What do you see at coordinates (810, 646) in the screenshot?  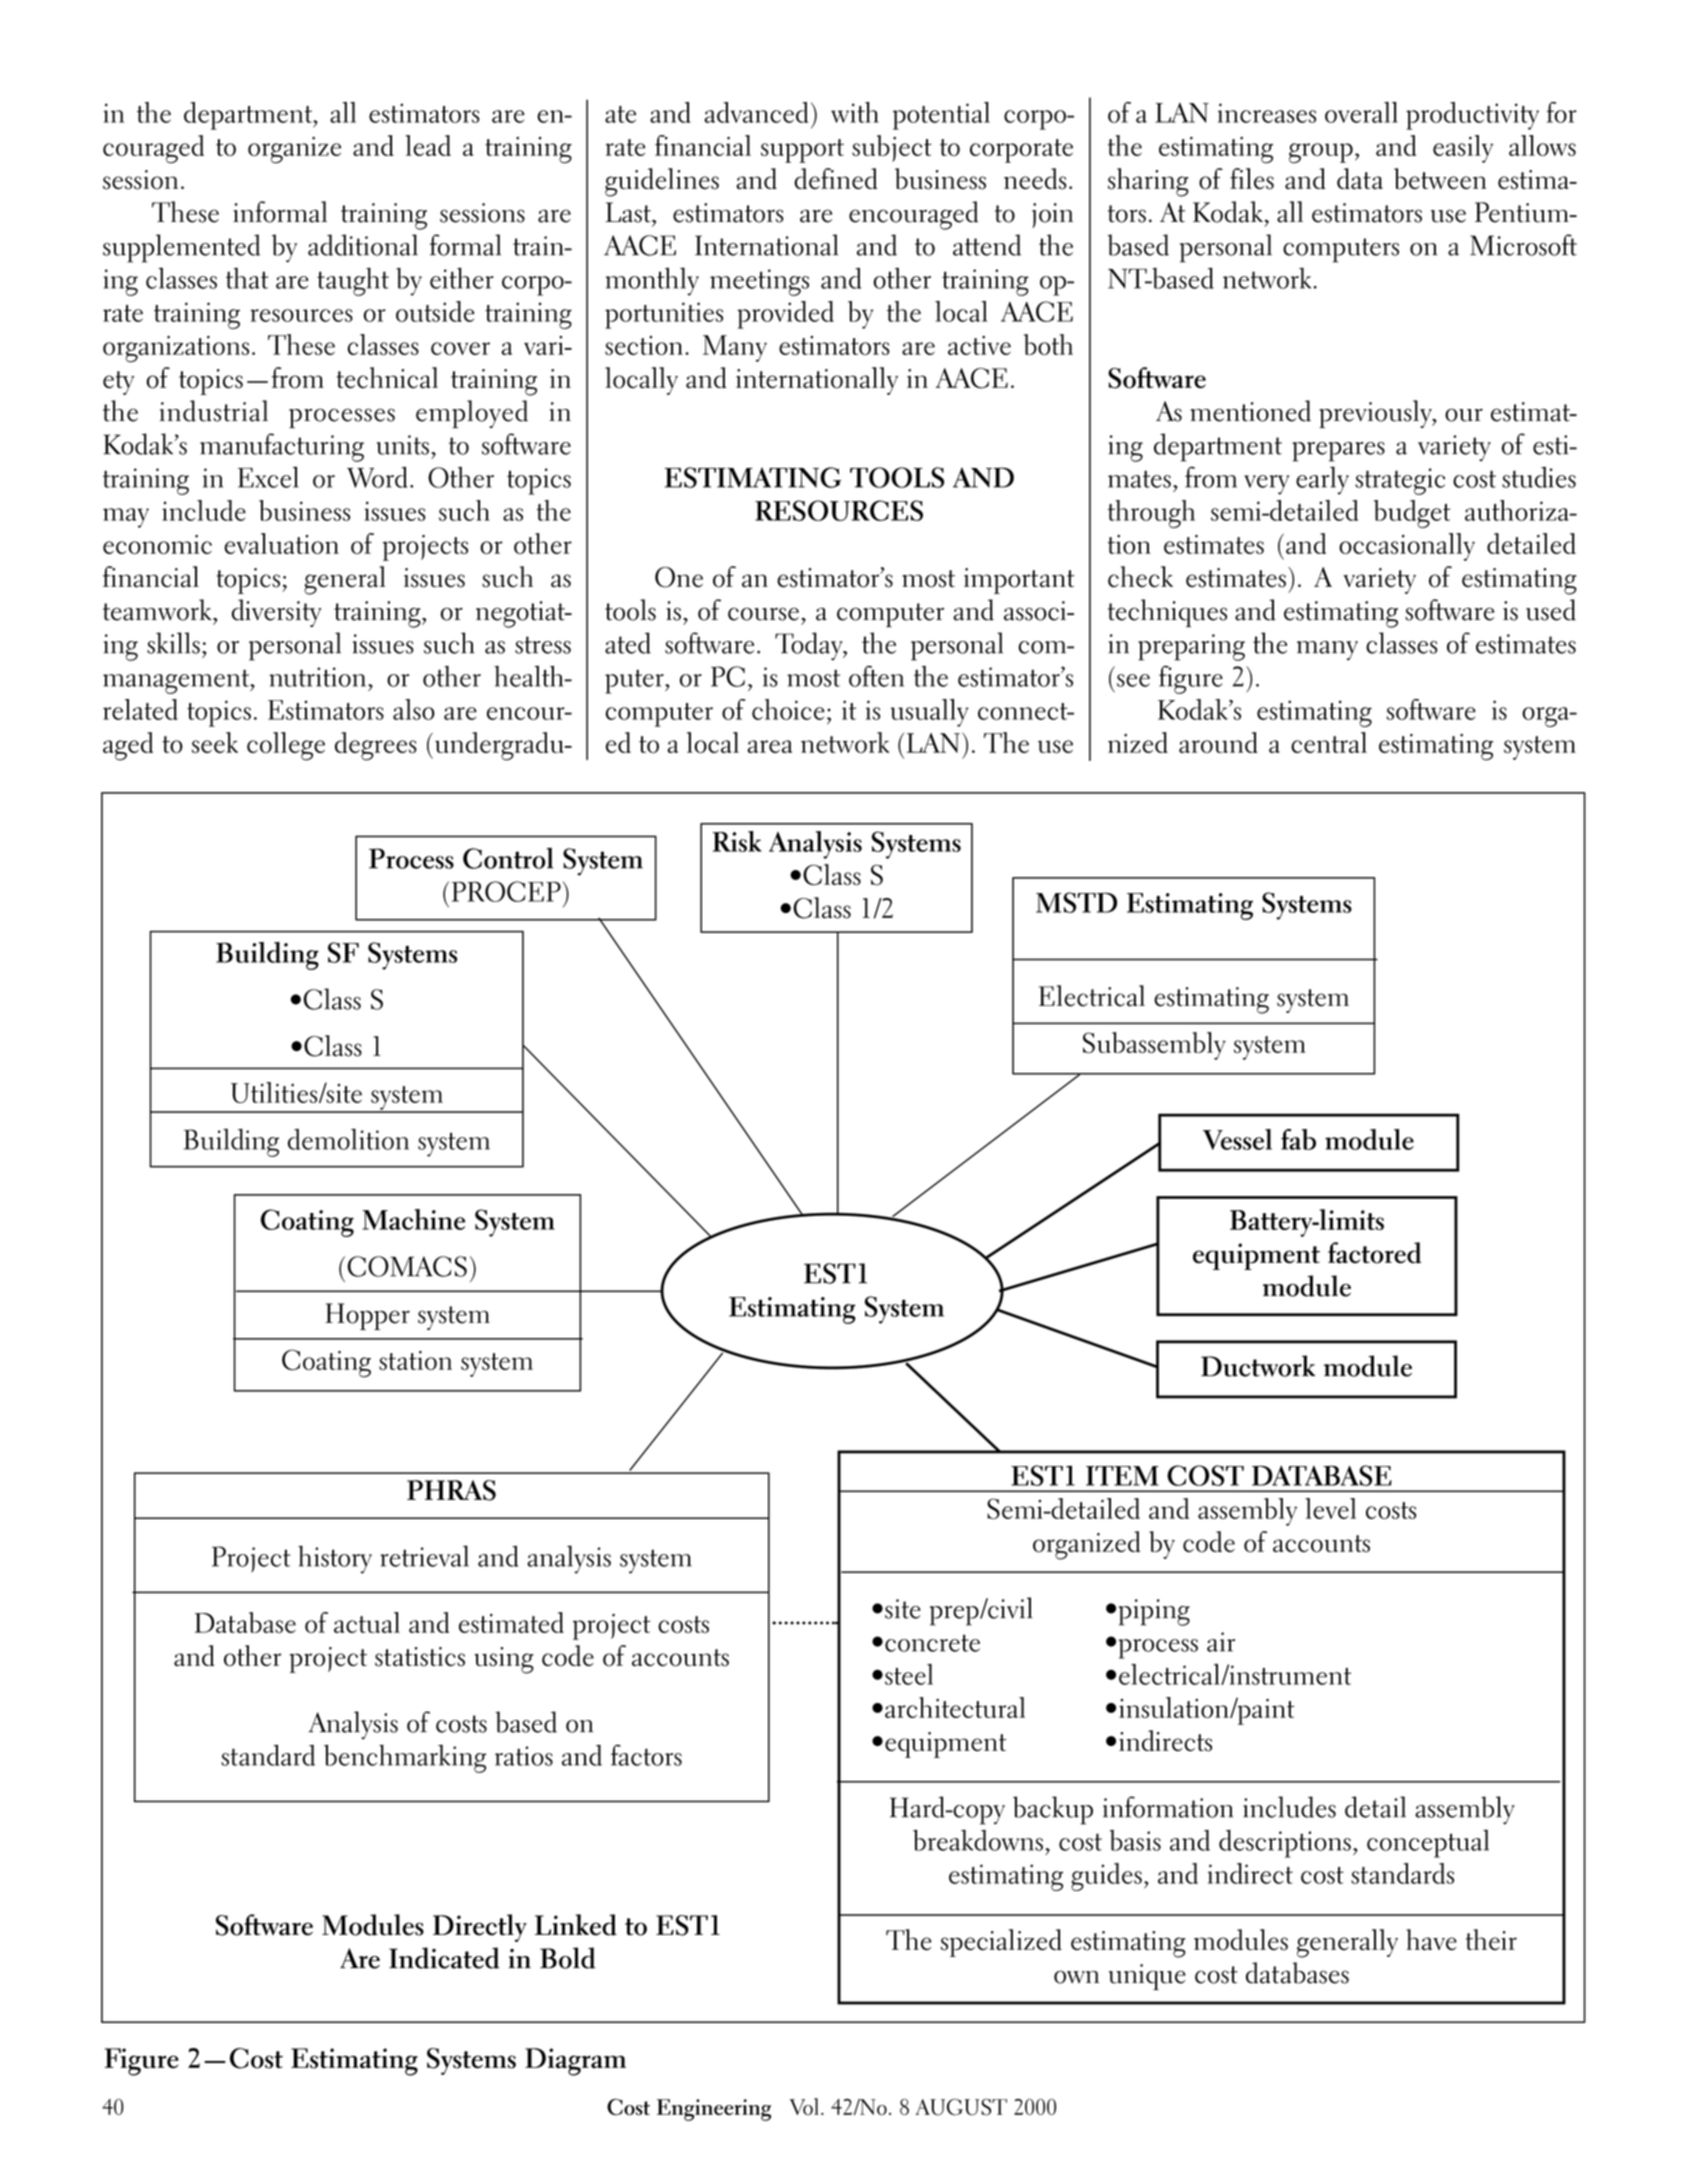 I see `Today` at bounding box center [810, 646].
